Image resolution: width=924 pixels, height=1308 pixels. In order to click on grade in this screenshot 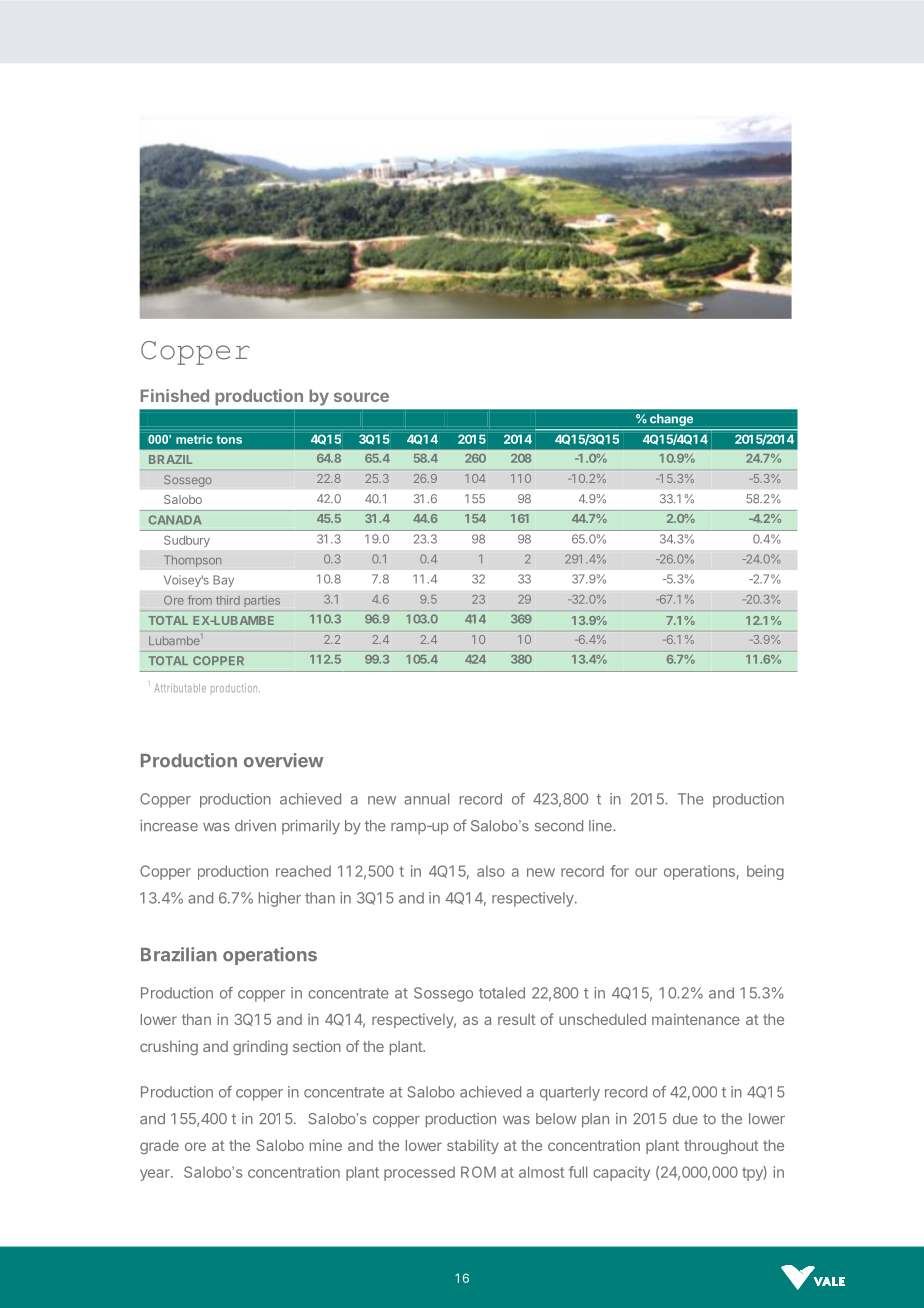, I will do `click(159, 1147)`.
